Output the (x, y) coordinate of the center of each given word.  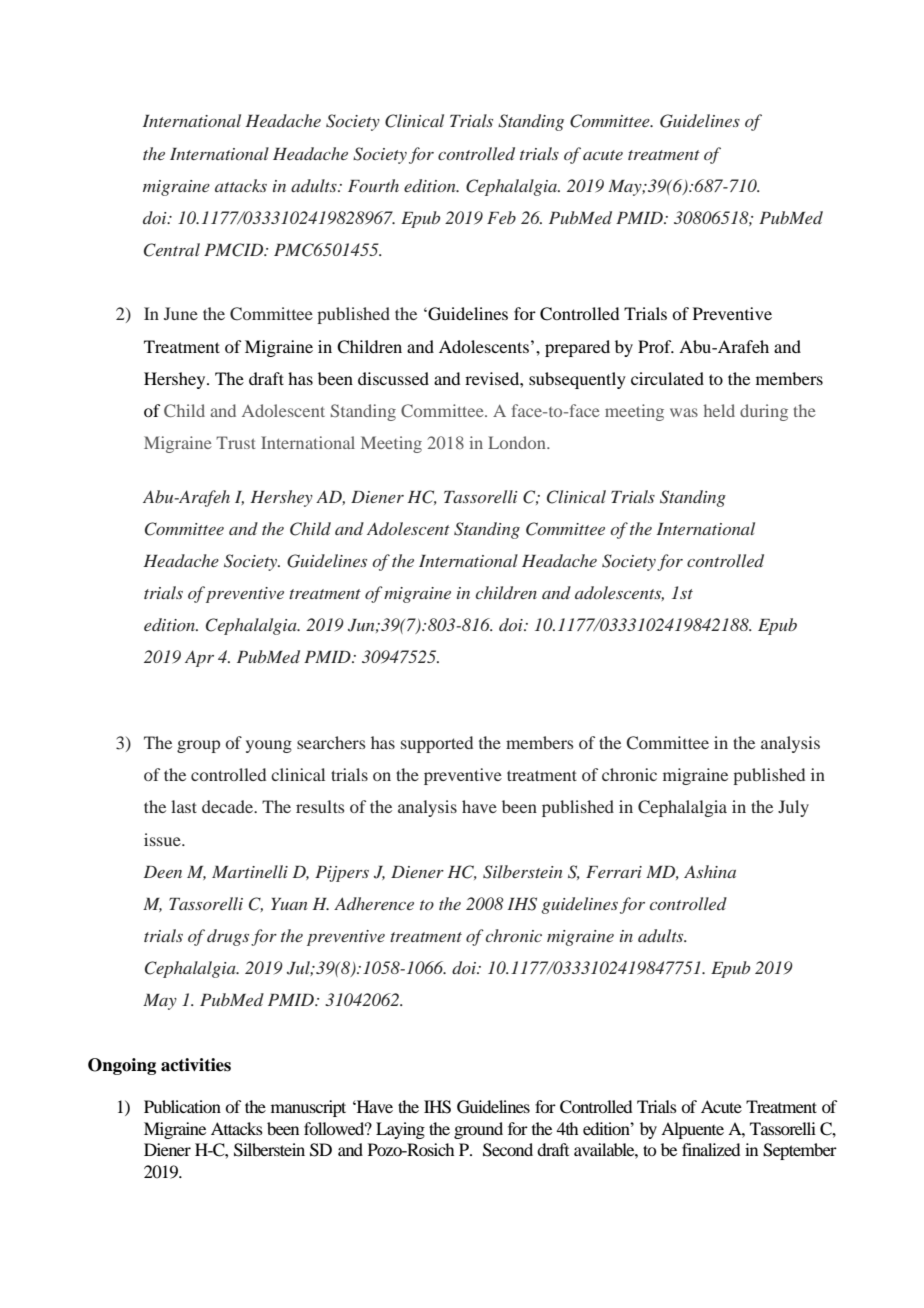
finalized (711, 1149)
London (518, 442)
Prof (656, 346)
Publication (182, 1106)
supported (437, 744)
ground (478, 1130)
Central (172, 250)
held (719, 410)
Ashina (710, 871)
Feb (501, 217)
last (184, 806)
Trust (236, 442)
